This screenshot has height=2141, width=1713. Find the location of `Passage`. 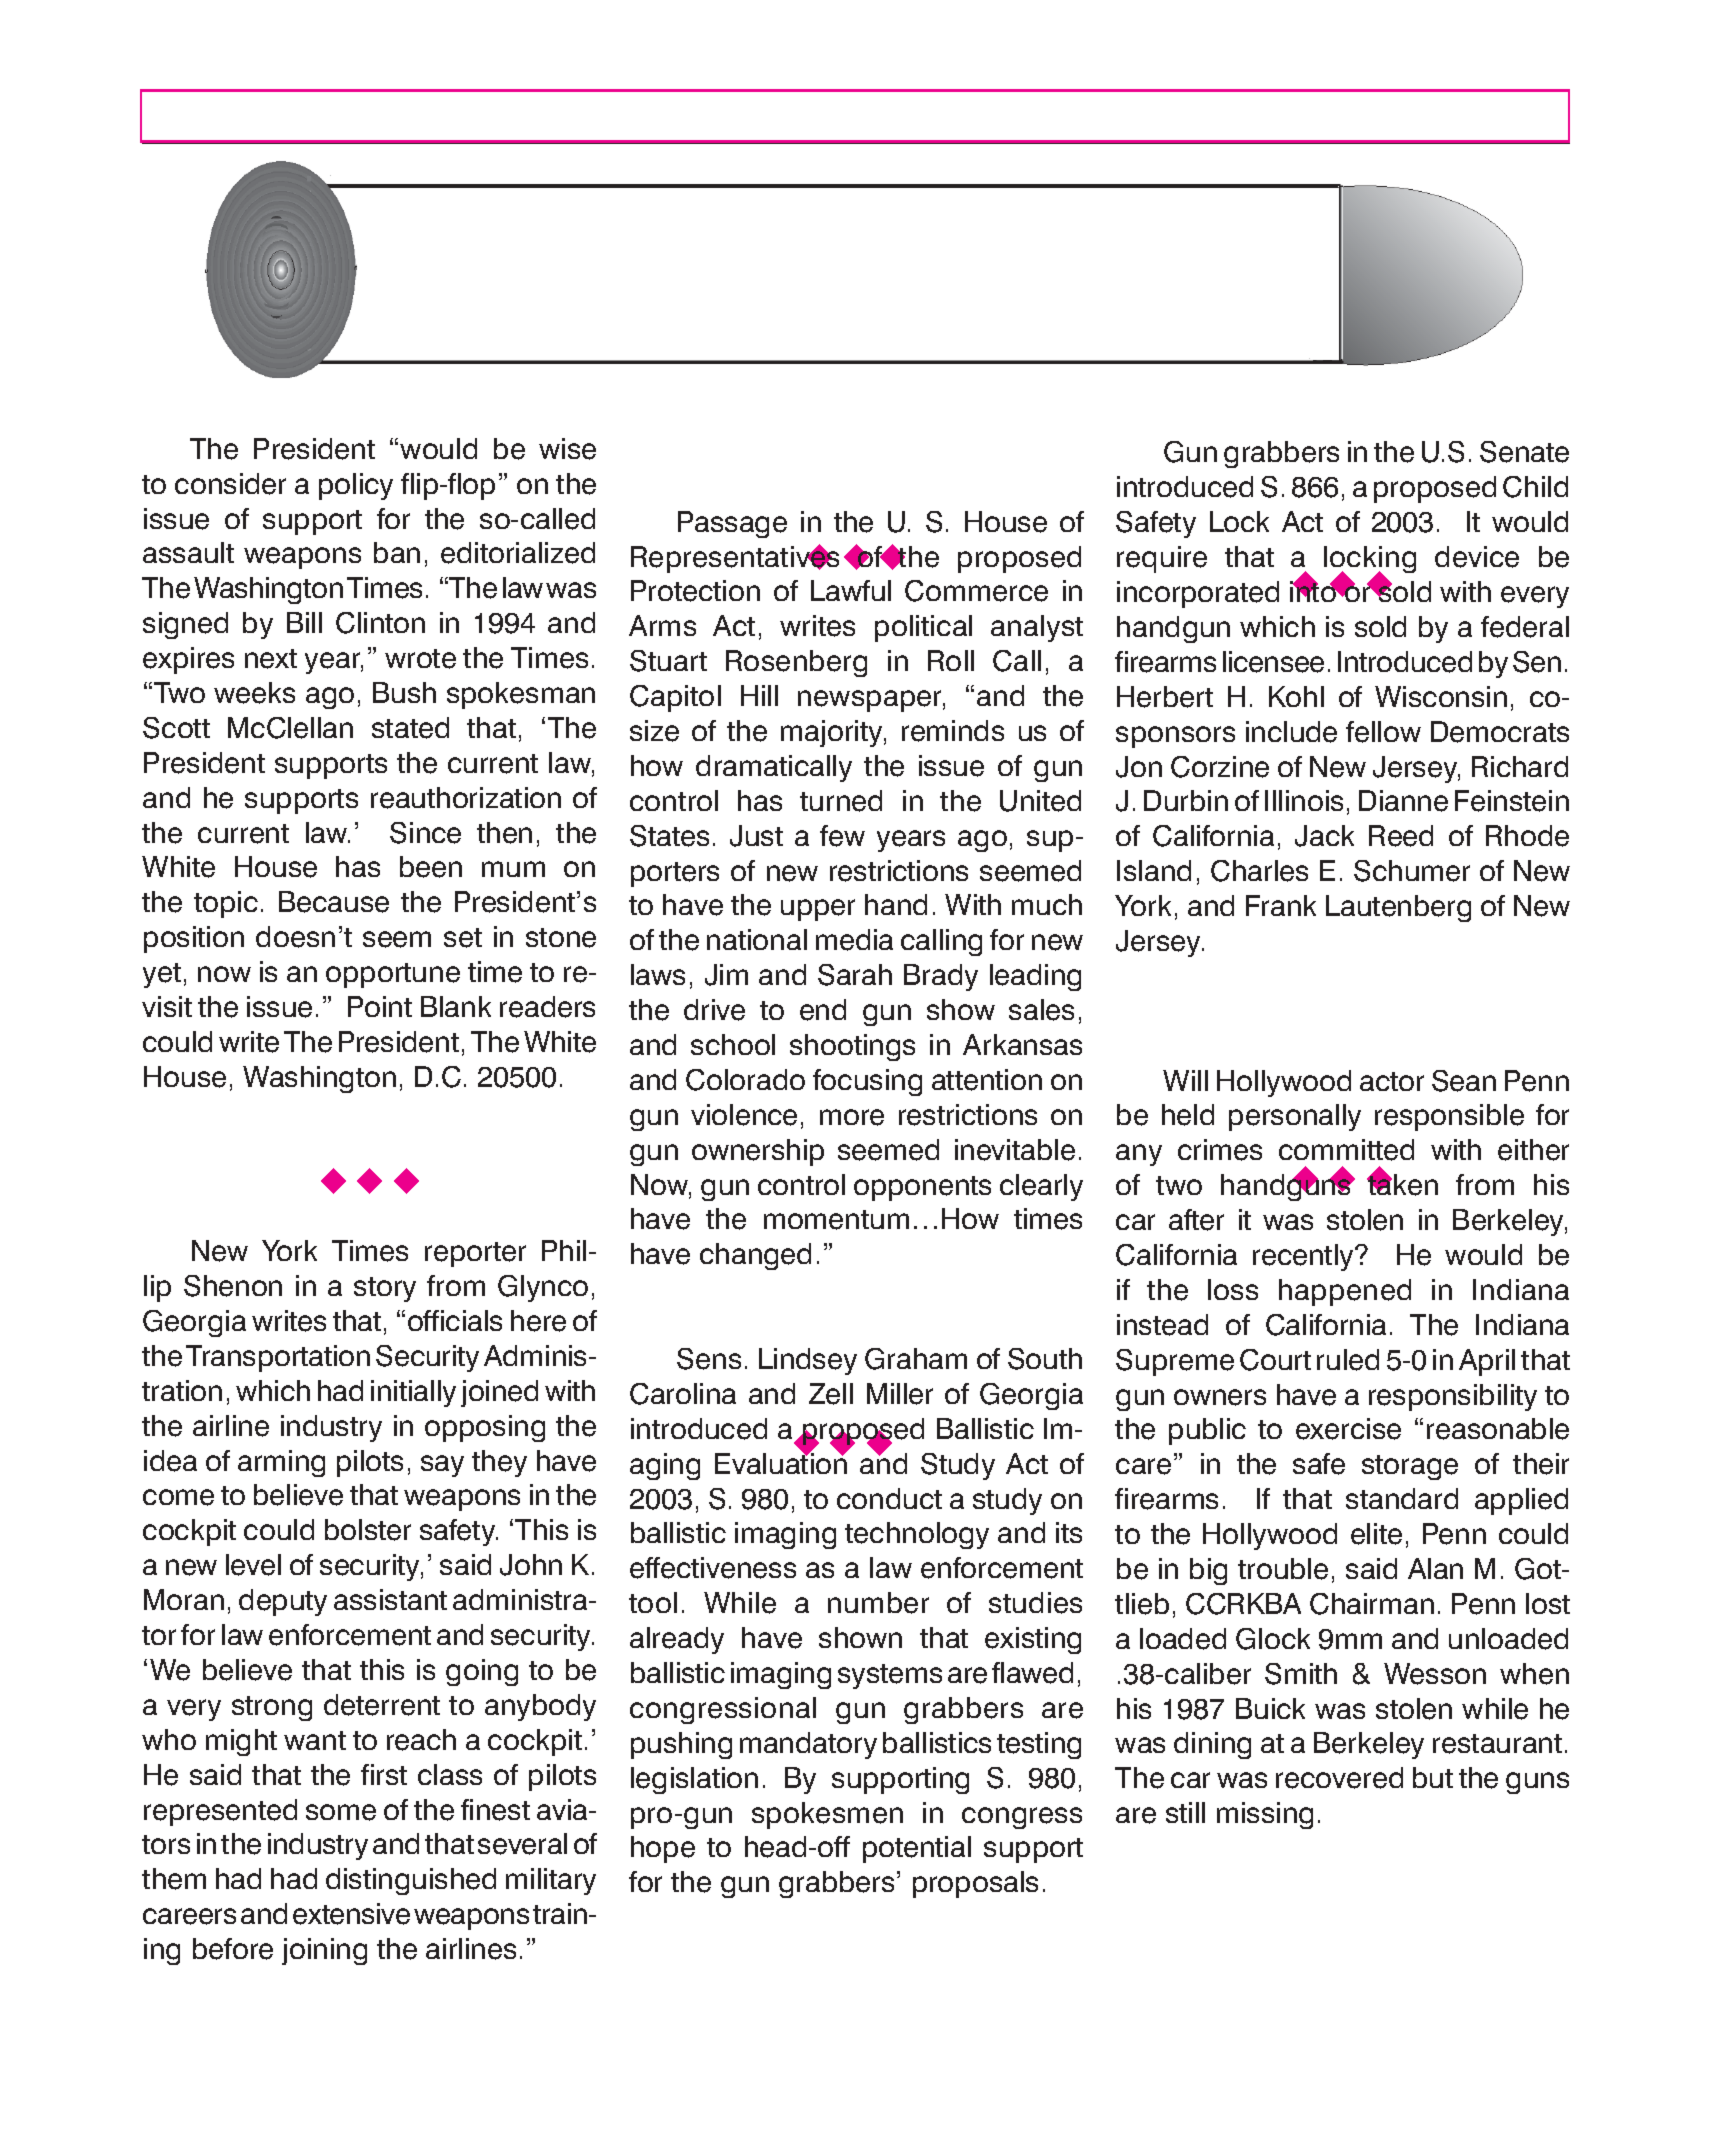

Passage is located at coordinates (732, 524).
